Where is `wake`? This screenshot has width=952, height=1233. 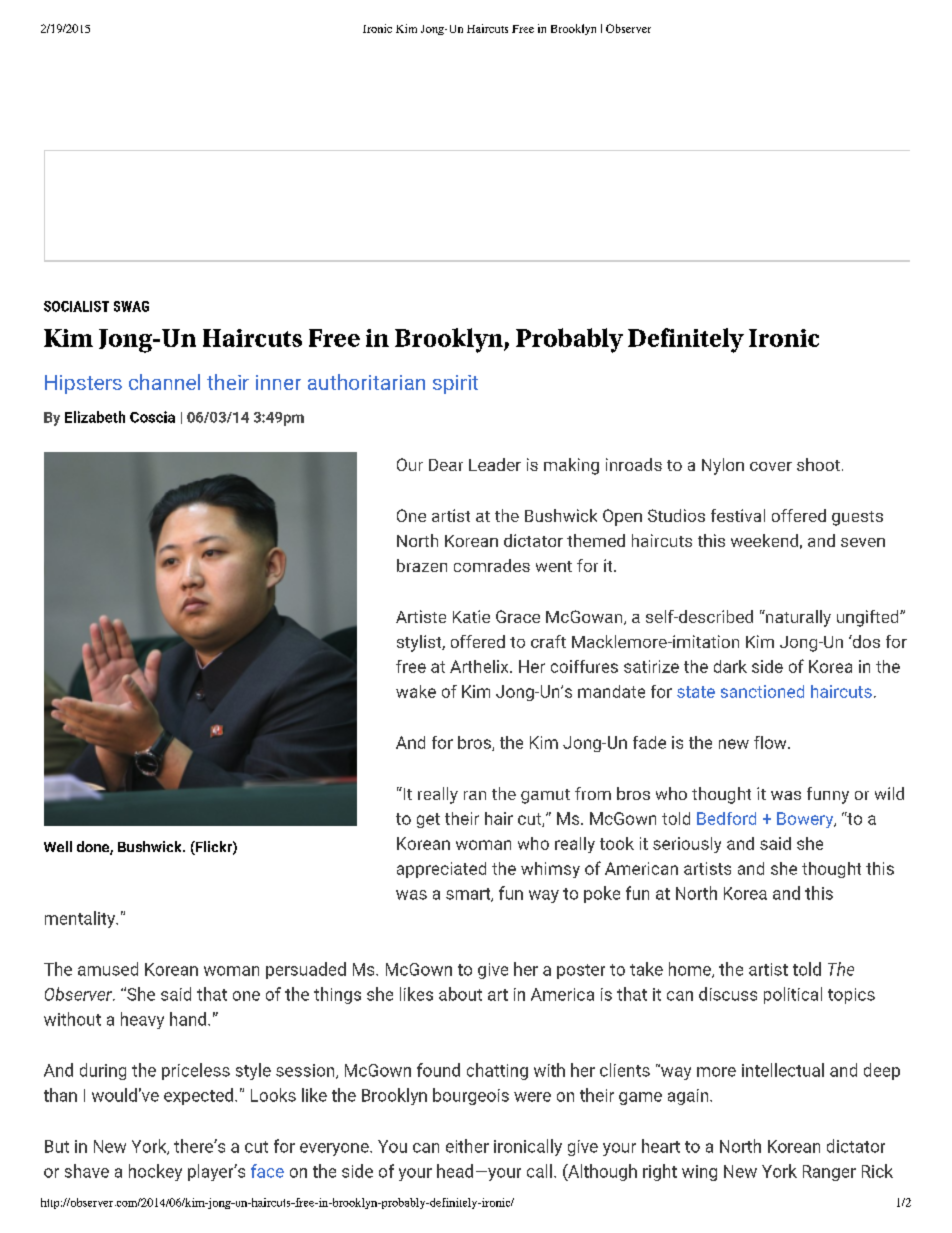
wake is located at coordinates (416, 691).
